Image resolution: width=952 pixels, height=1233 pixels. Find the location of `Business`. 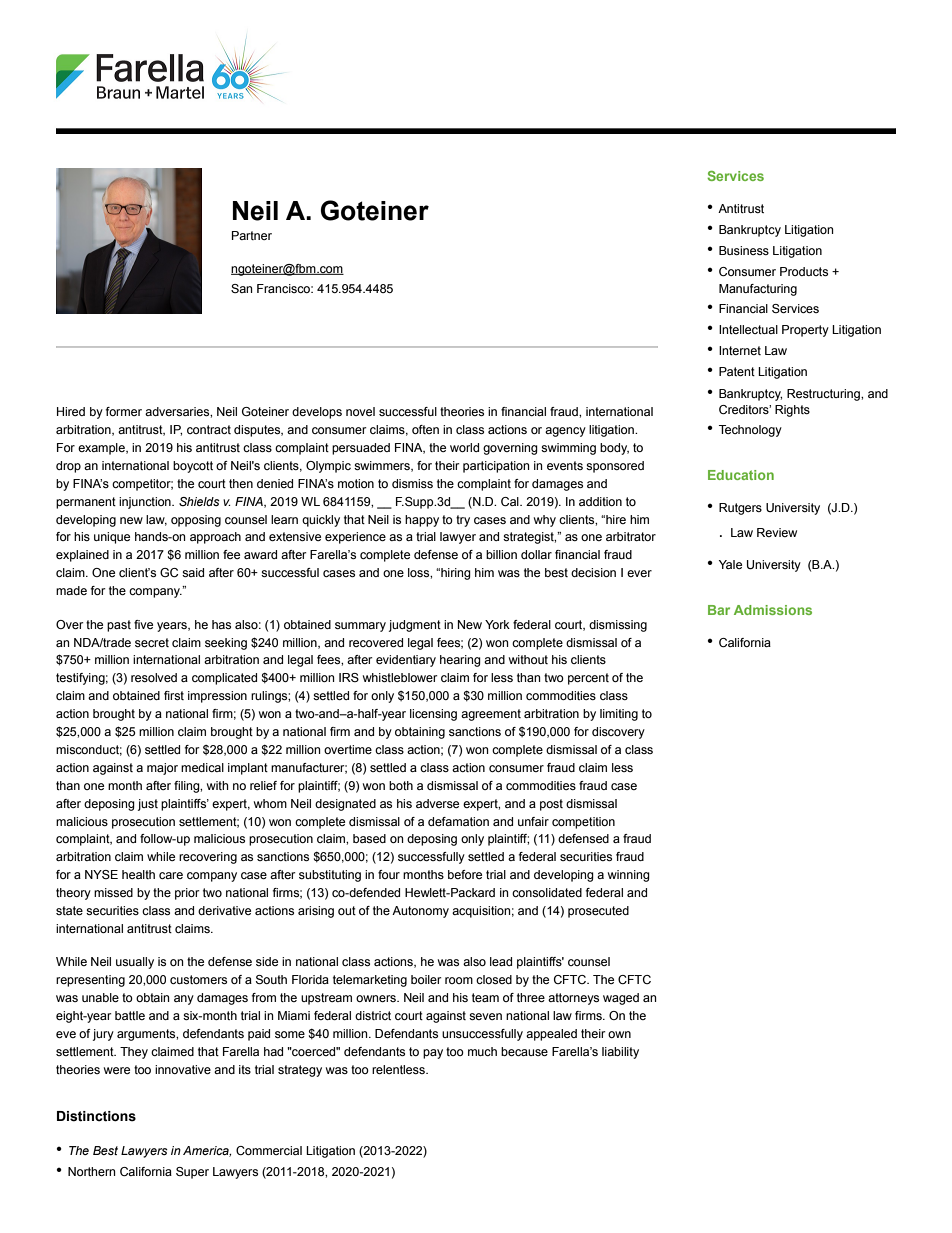

Business is located at coordinates (744, 250).
